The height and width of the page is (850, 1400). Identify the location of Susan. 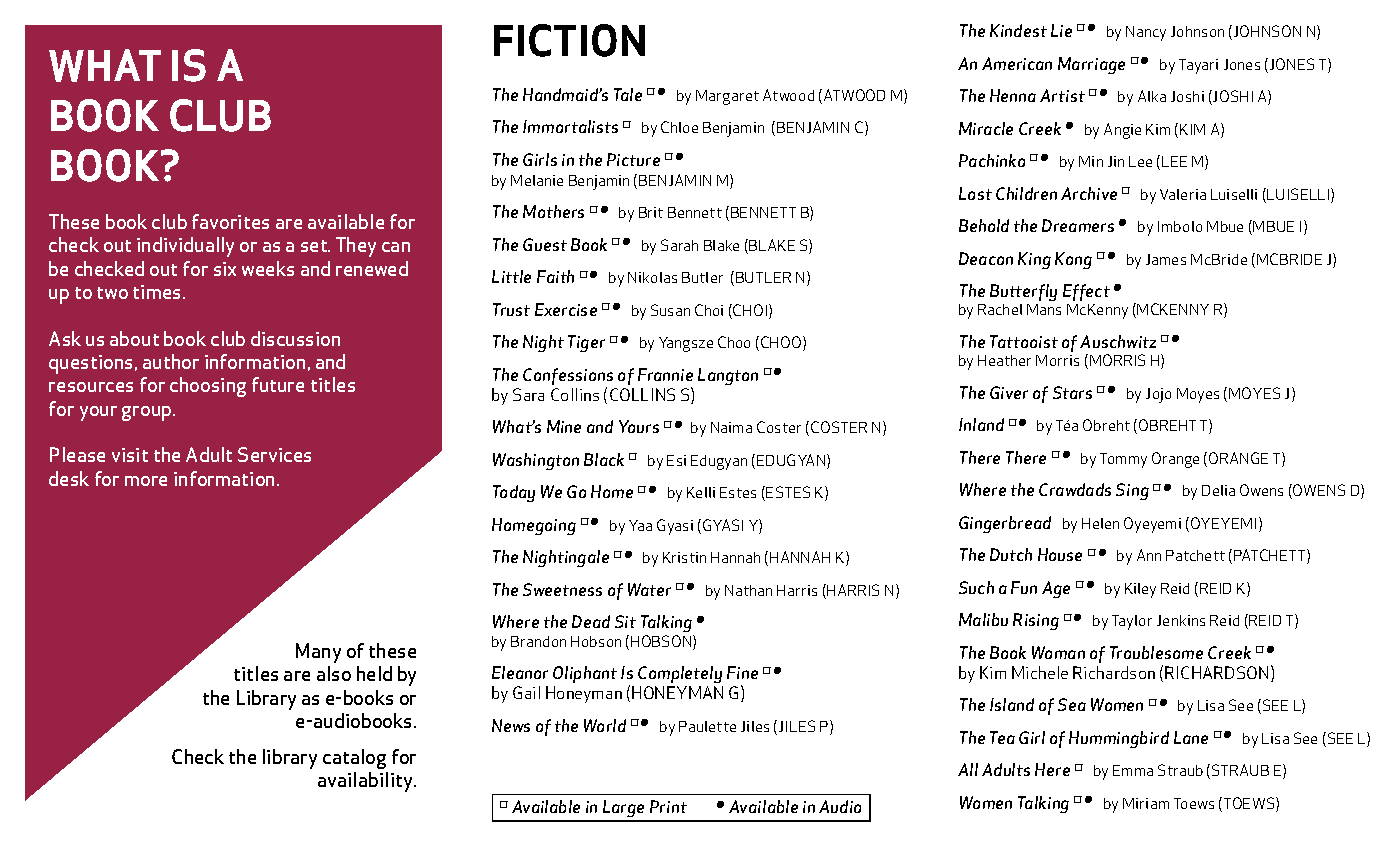
(670, 310).
